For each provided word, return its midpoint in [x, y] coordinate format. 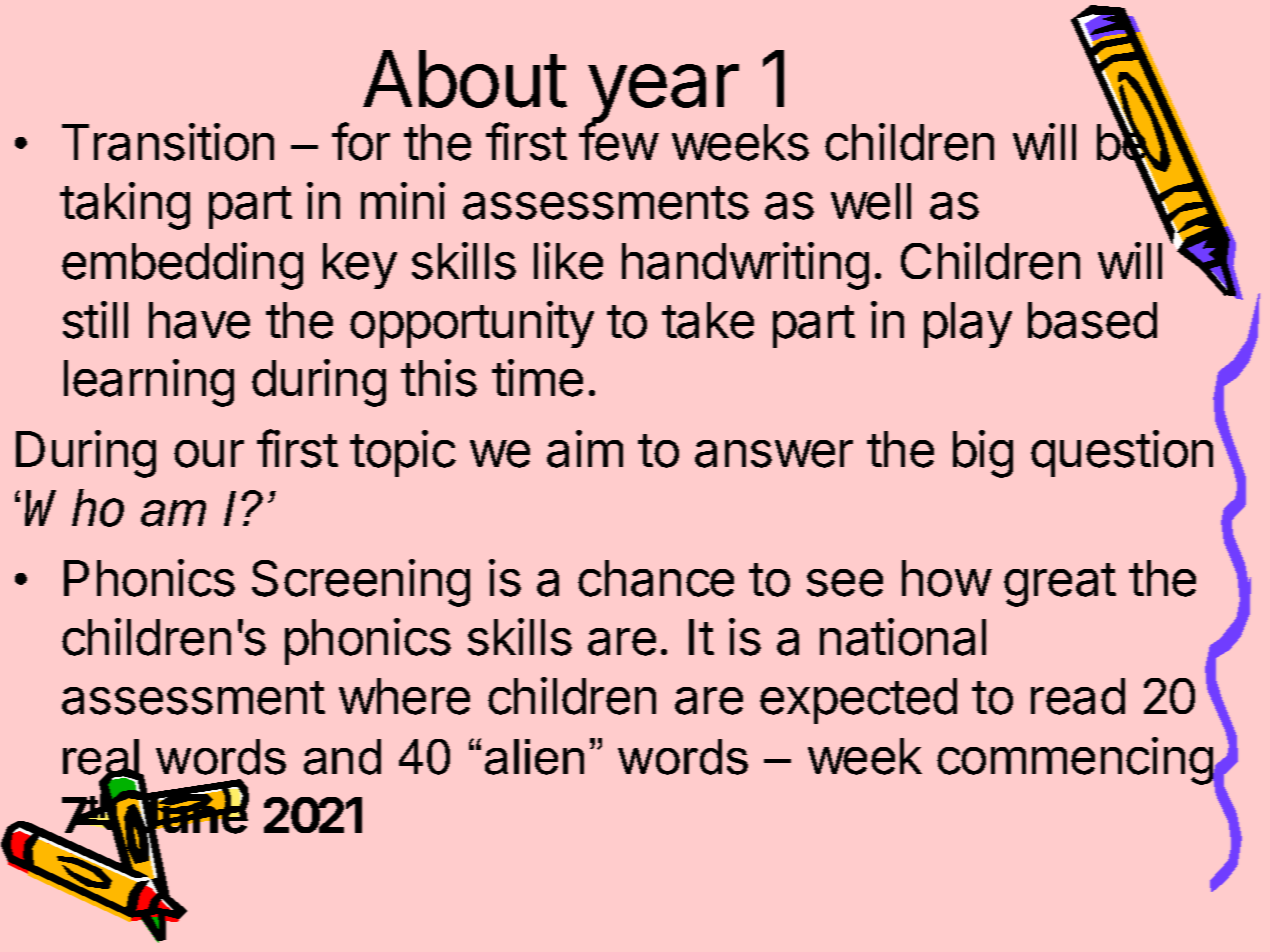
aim [585, 449]
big [983, 454]
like [568, 261]
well [871, 201]
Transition [168, 142]
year [662, 95]
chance [656, 578]
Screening [361, 583]
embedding [182, 266]
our [209, 454]
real [102, 758]
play [968, 325]
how [946, 578]
